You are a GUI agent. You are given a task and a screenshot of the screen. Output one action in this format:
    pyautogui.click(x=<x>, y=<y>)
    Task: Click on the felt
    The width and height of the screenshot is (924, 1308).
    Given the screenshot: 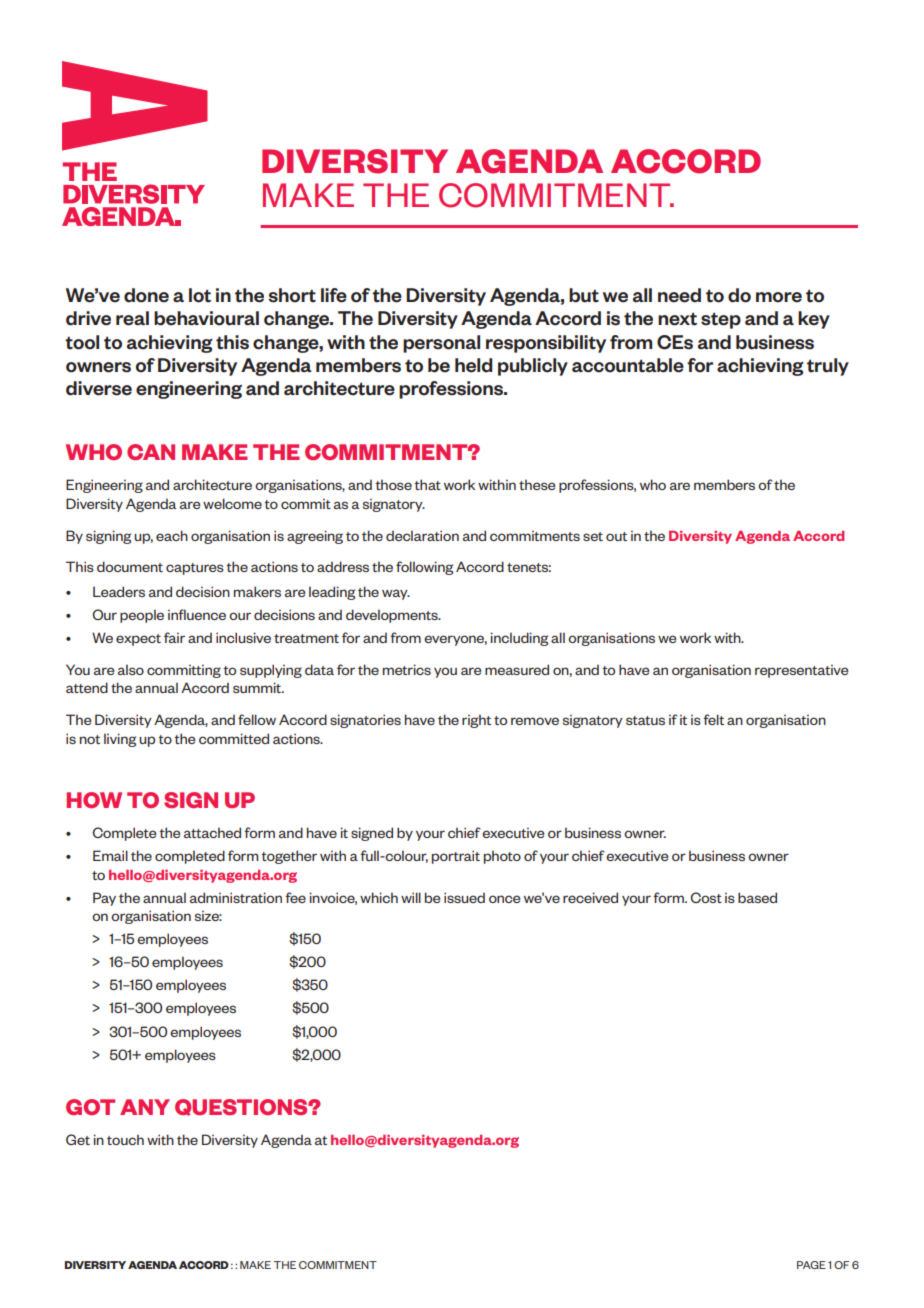 What is the action you would take?
    pyautogui.click(x=713, y=719)
